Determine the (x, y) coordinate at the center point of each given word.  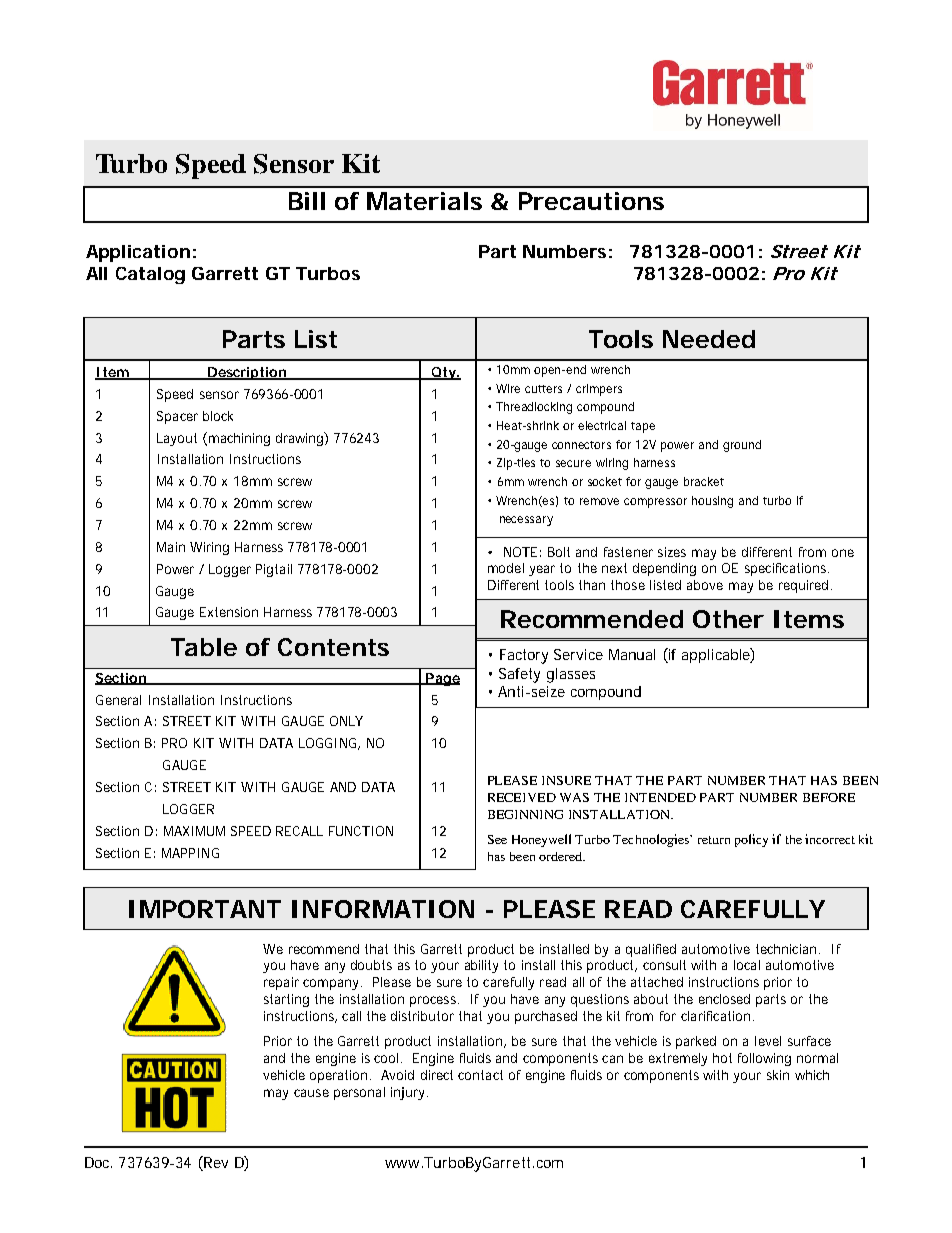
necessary (526, 521)
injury (409, 1093)
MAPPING (190, 853)
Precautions (591, 201)
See (497, 839)
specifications (787, 569)
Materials (424, 201)
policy (751, 840)
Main (171, 547)
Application (138, 253)
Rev (216, 1162)
